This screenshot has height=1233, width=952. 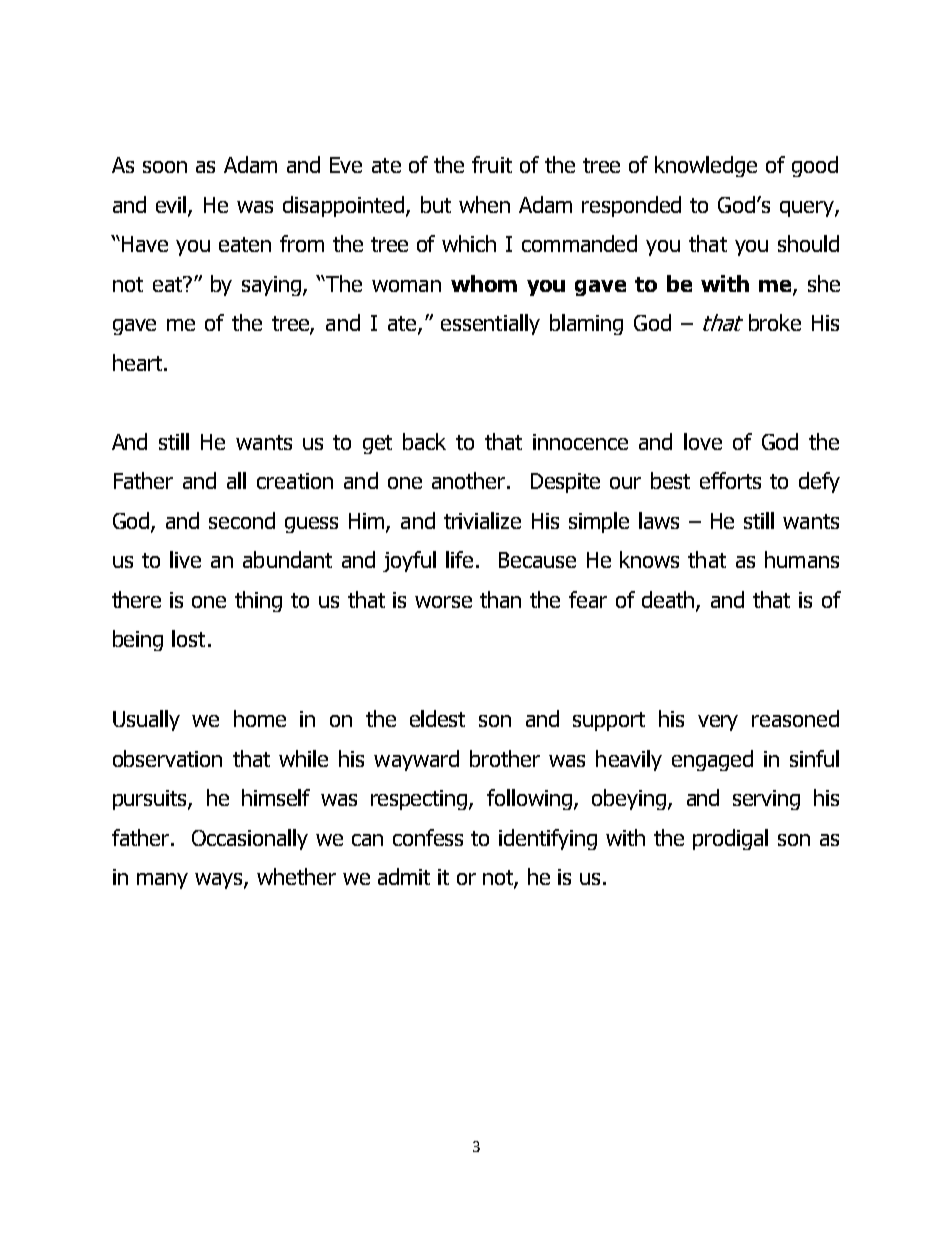 I want to click on home, so click(x=260, y=718).
